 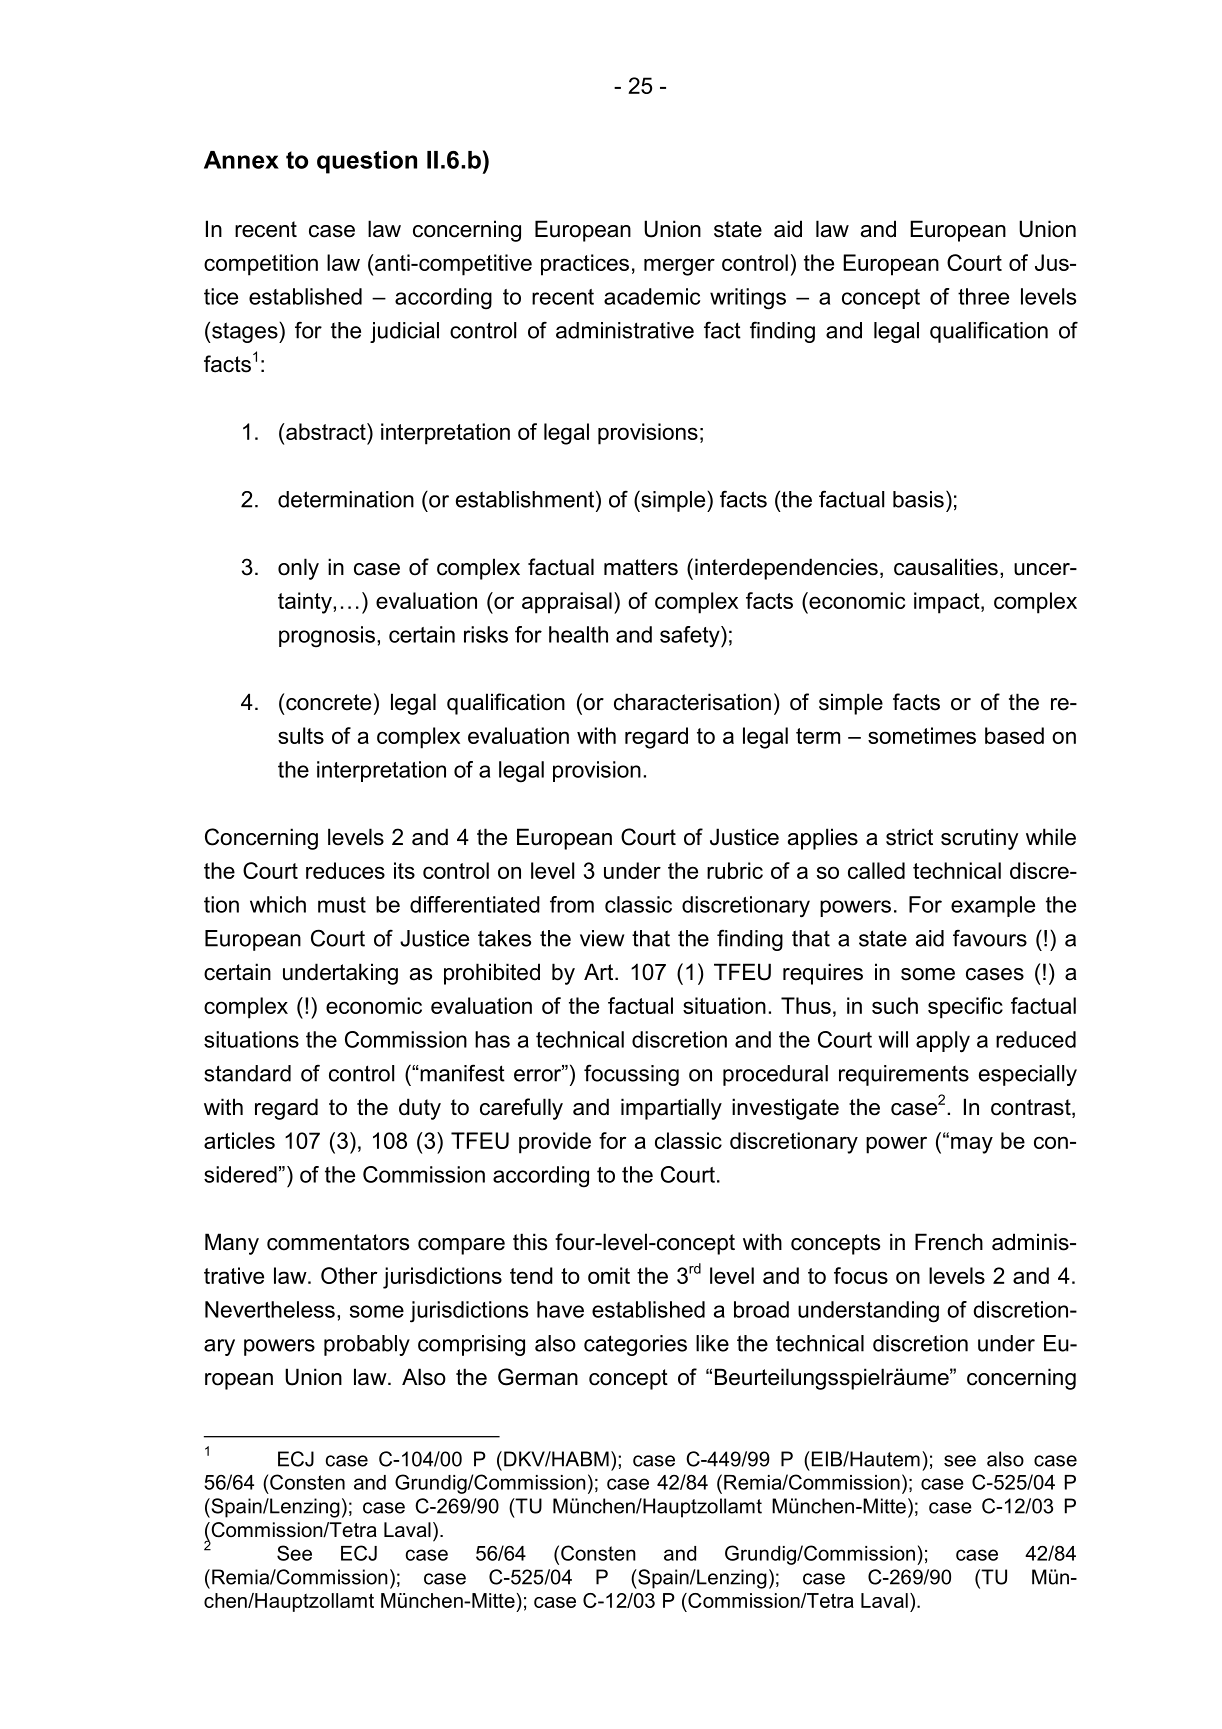 I want to click on three, so click(x=983, y=296).
